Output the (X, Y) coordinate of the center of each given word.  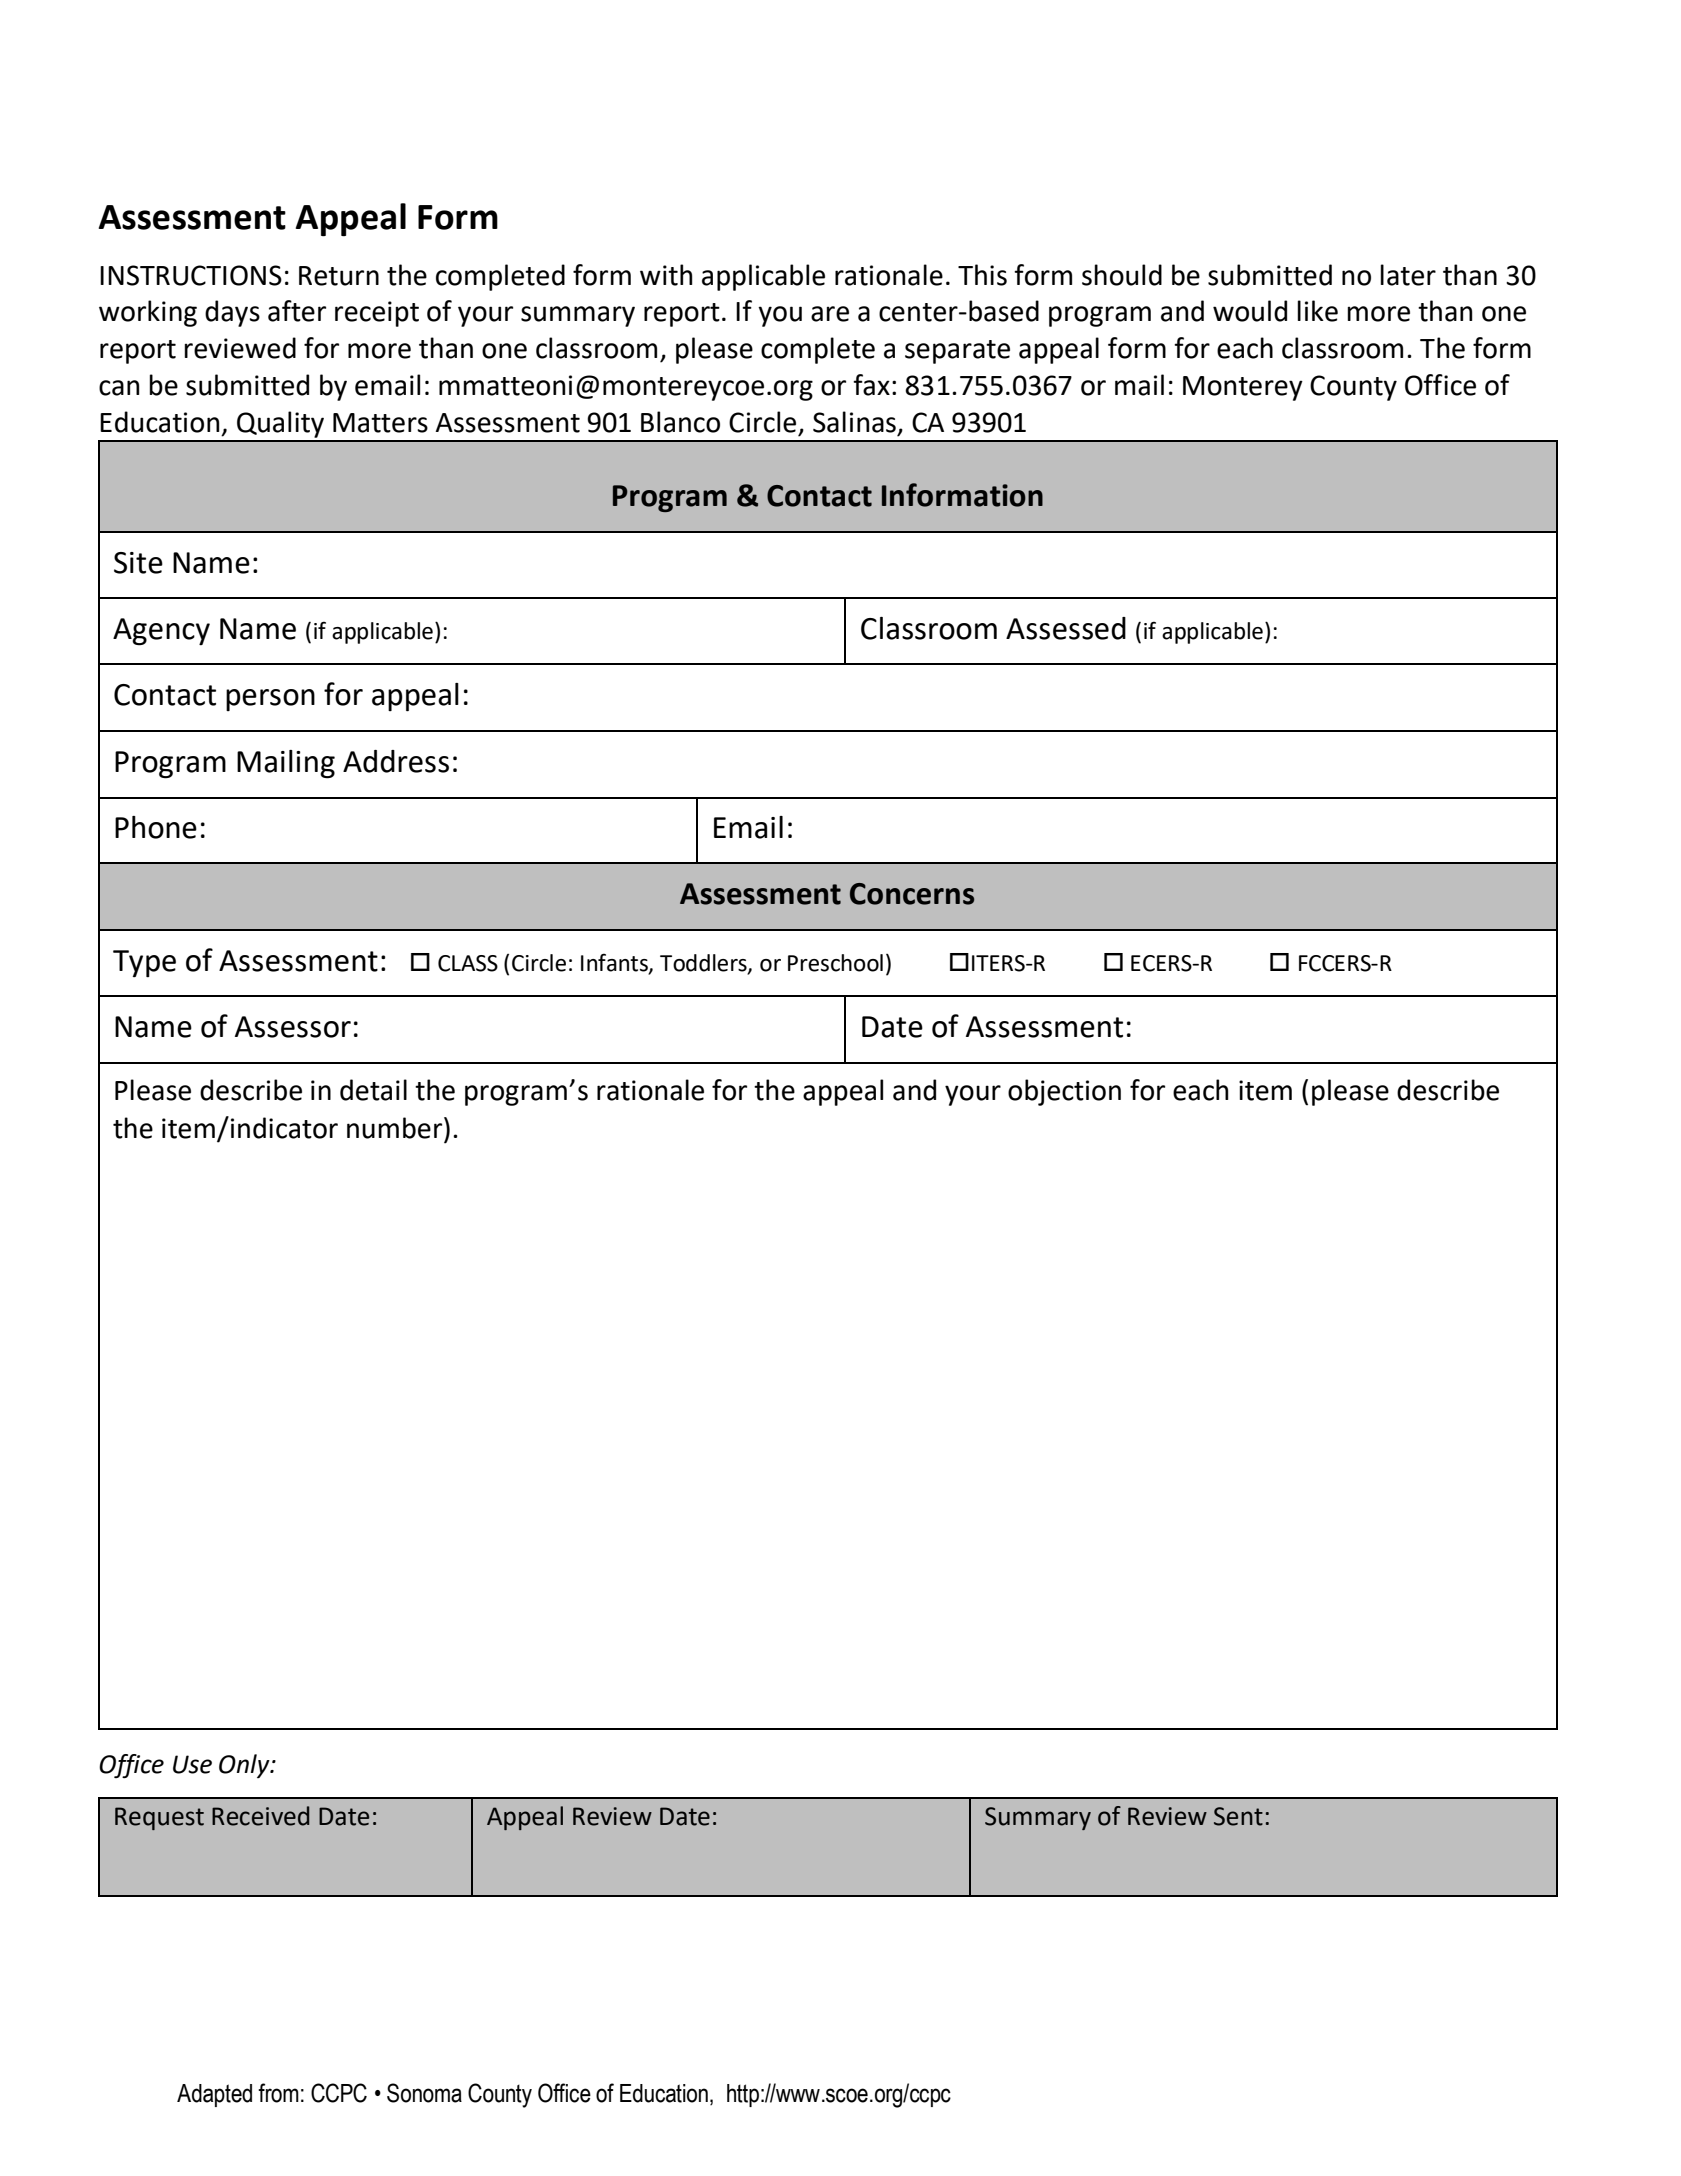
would (1250, 311)
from (278, 2093)
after (297, 311)
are (830, 314)
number (396, 1128)
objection (1064, 1092)
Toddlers (704, 964)
